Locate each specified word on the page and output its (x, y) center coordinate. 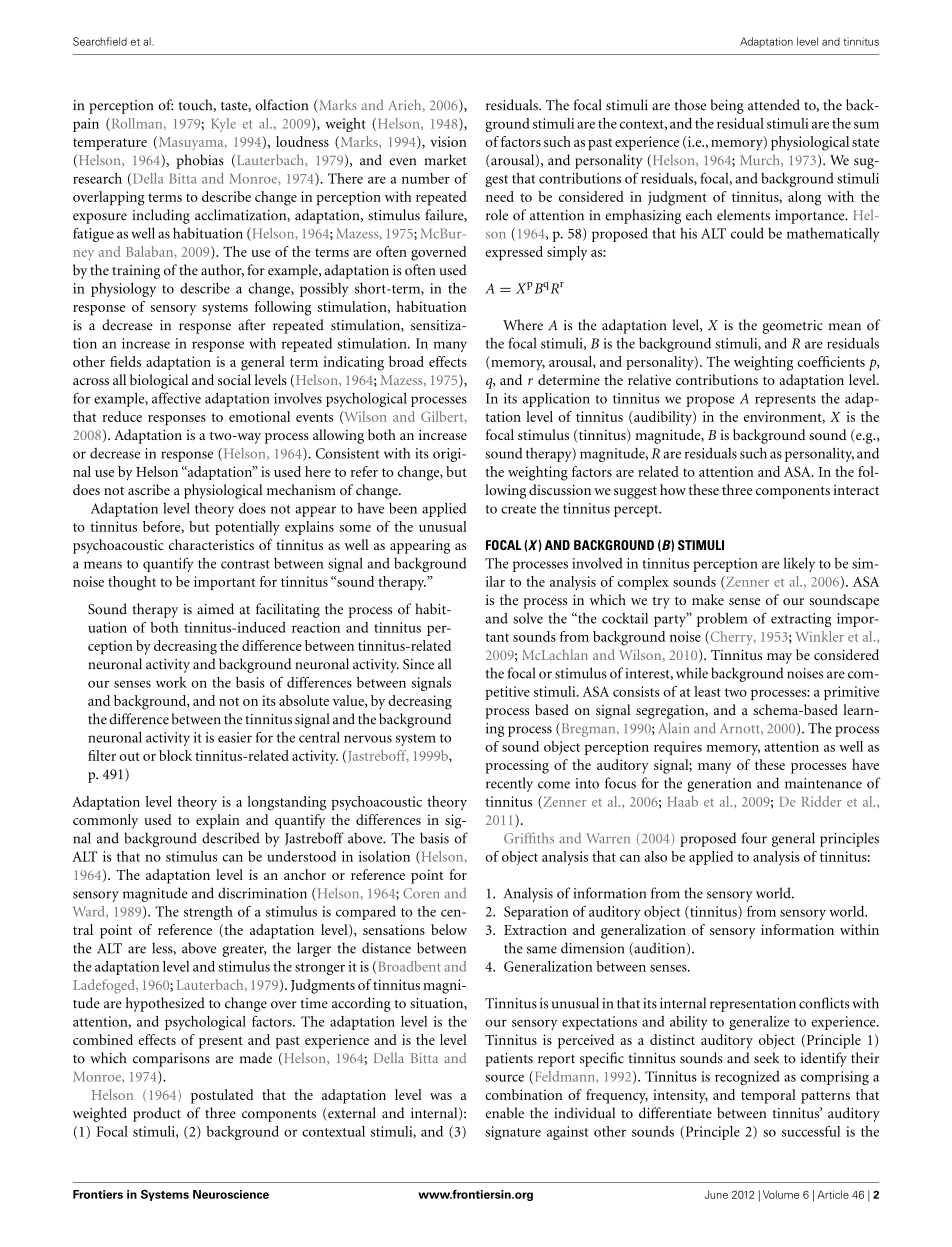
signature (513, 1133)
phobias (200, 161)
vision (448, 141)
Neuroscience (231, 1194)
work (171, 682)
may (779, 658)
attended (774, 105)
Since (418, 664)
